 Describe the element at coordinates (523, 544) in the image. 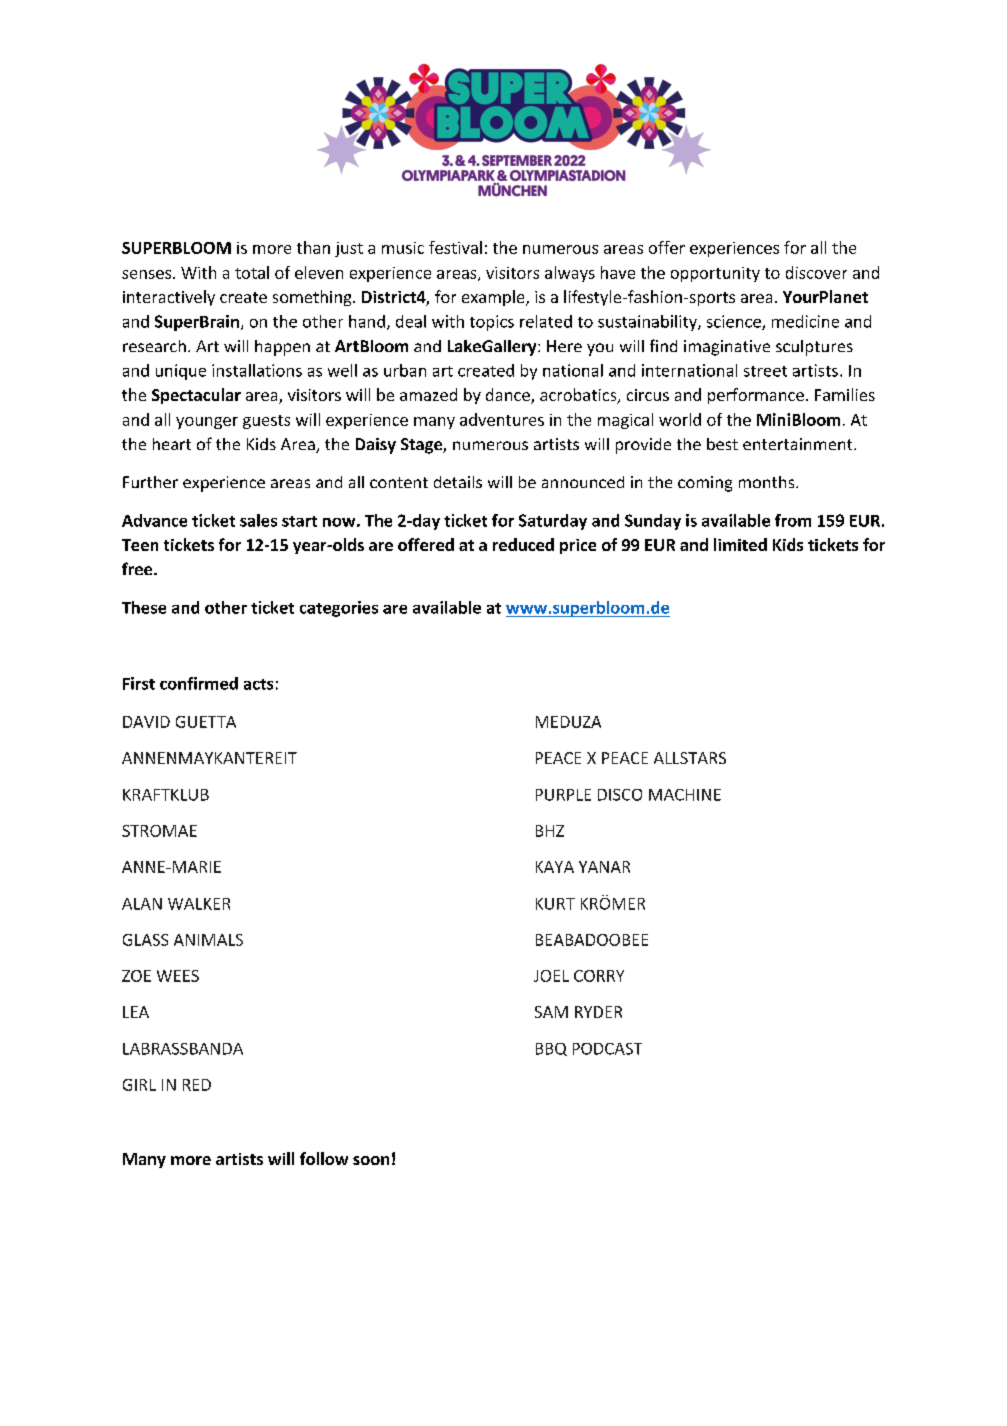

I see `reduced` at that location.
